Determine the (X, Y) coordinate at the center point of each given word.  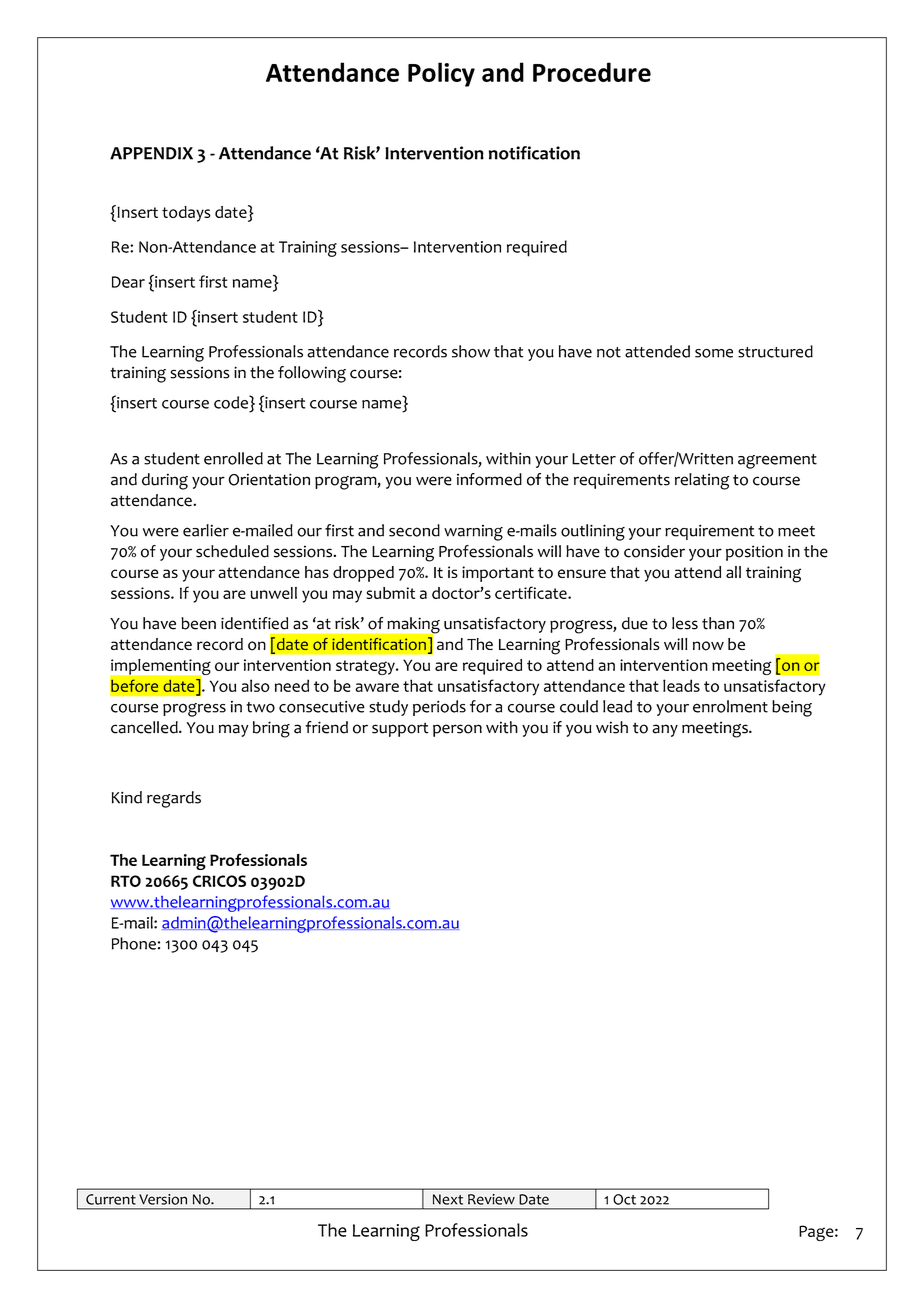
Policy (441, 74)
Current (111, 1199)
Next (448, 1199)
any (665, 730)
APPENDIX (151, 153)
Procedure (592, 72)
